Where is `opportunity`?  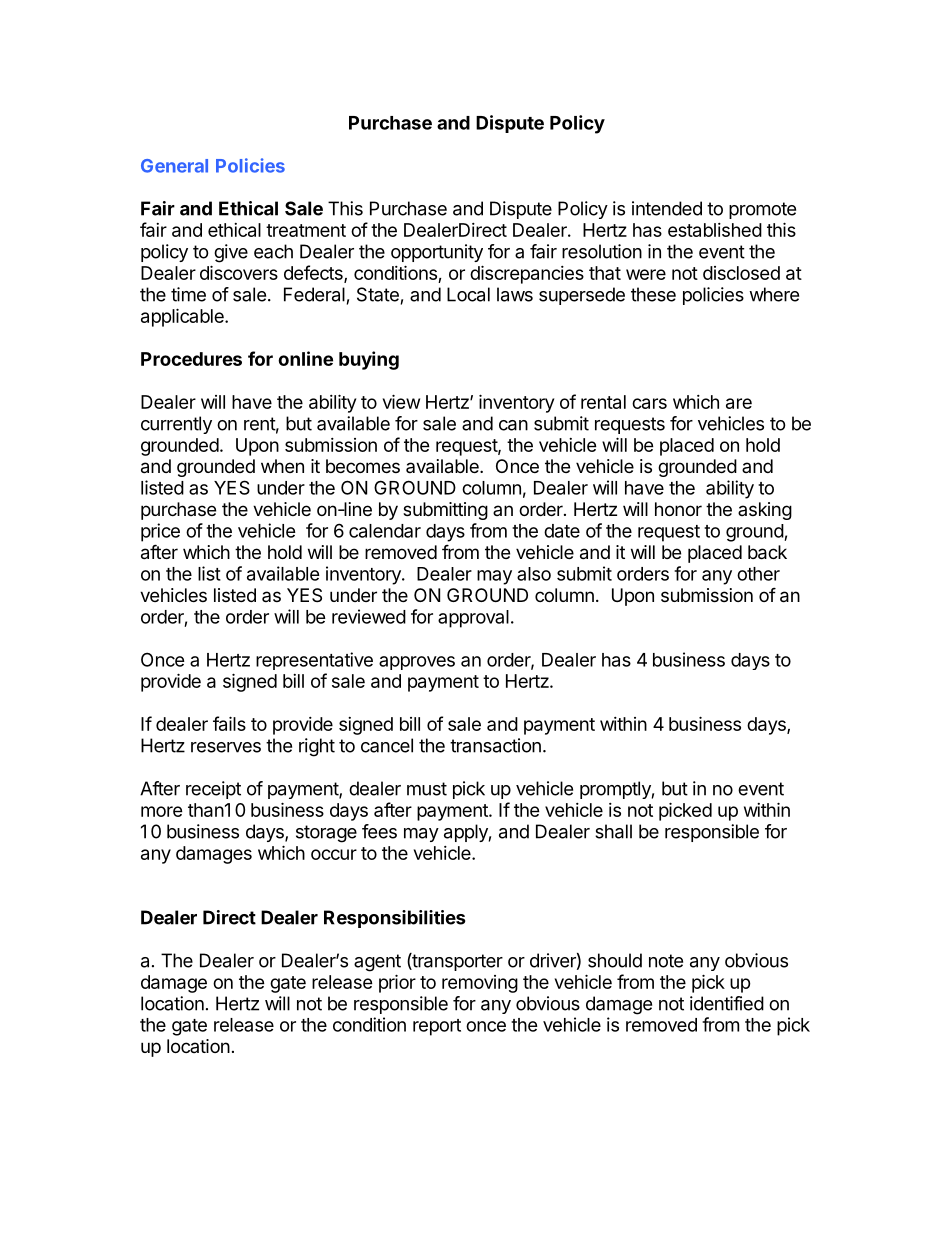
opportunity is located at coordinates (437, 253).
